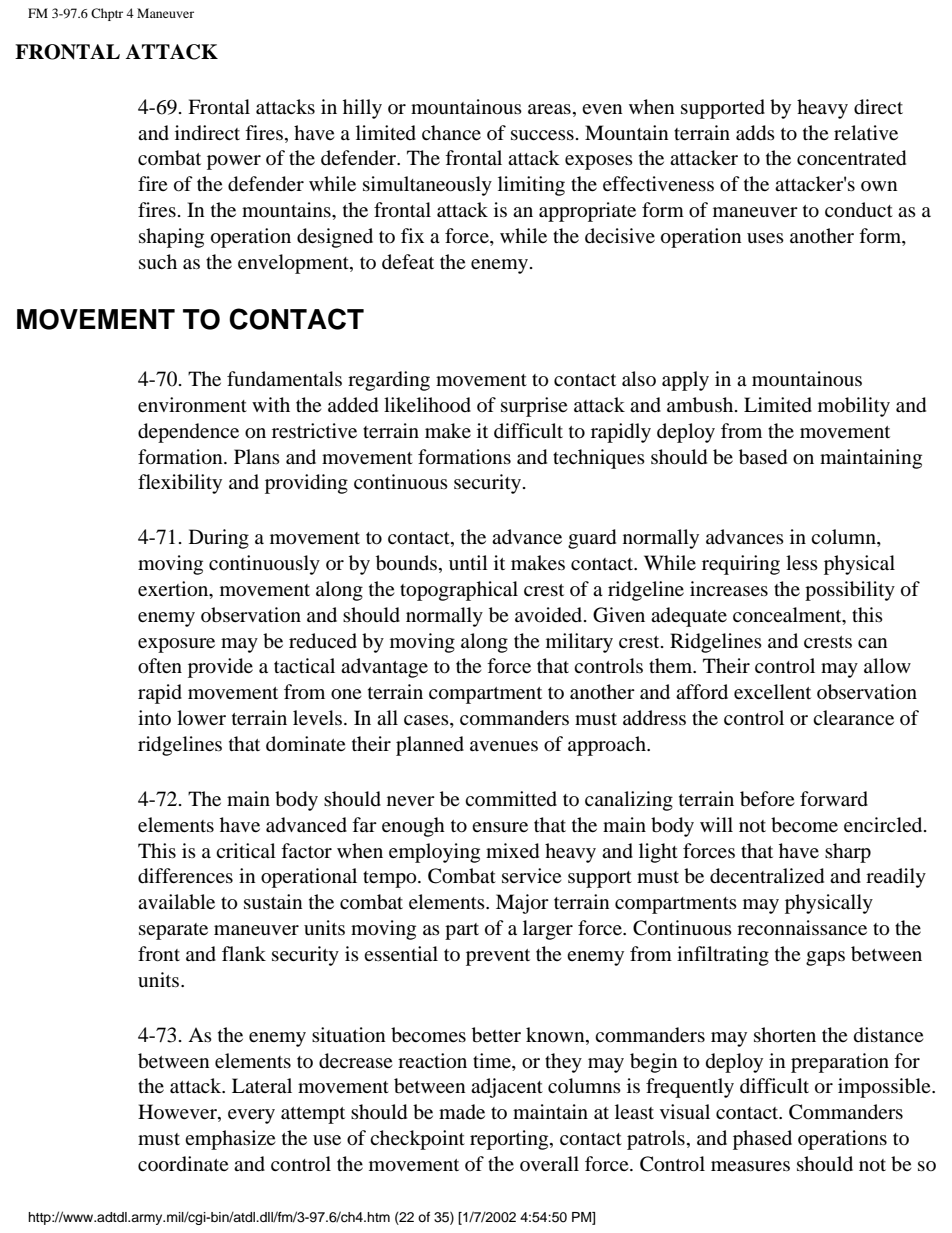  Describe the element at coordinates (550, 615) in the screenshot. I see `avoided` at that location.
